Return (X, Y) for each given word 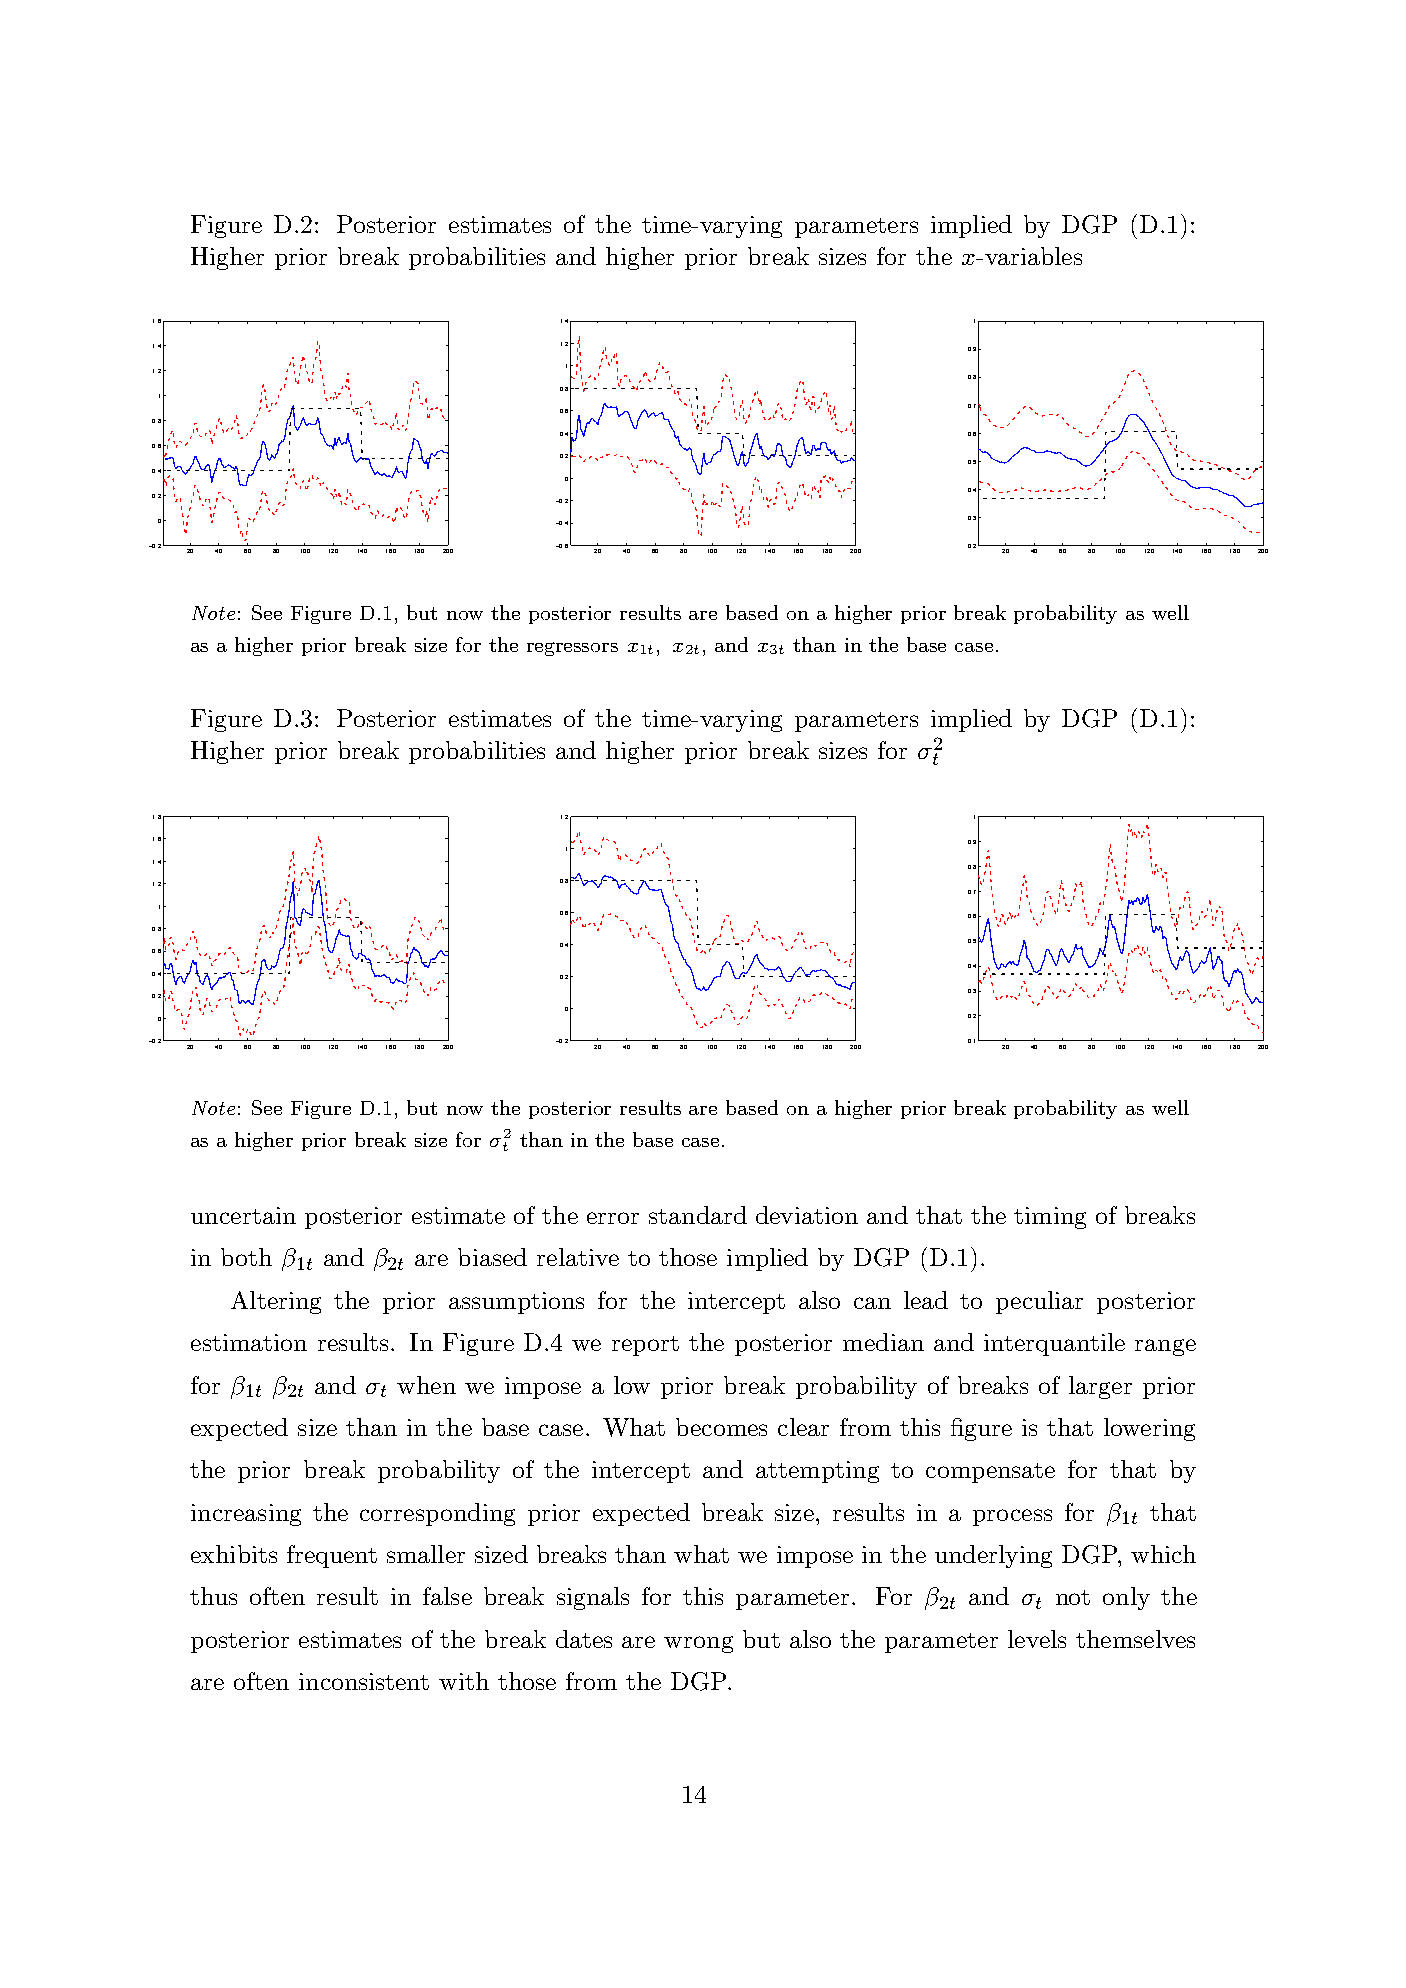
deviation (807, 1215)
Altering (276, 1302)
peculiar (1039, 1302)
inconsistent (364, 1681)
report (645, 1346)
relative (578, 1257)
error (613, 1218)
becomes (721, 1427)
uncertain (243, 1215)
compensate (990, 1473)
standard (698, 1215)
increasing (246, 1515)
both (246, 1257)
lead (926, 1300)
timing (1050, 1218)
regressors (572, 649)
